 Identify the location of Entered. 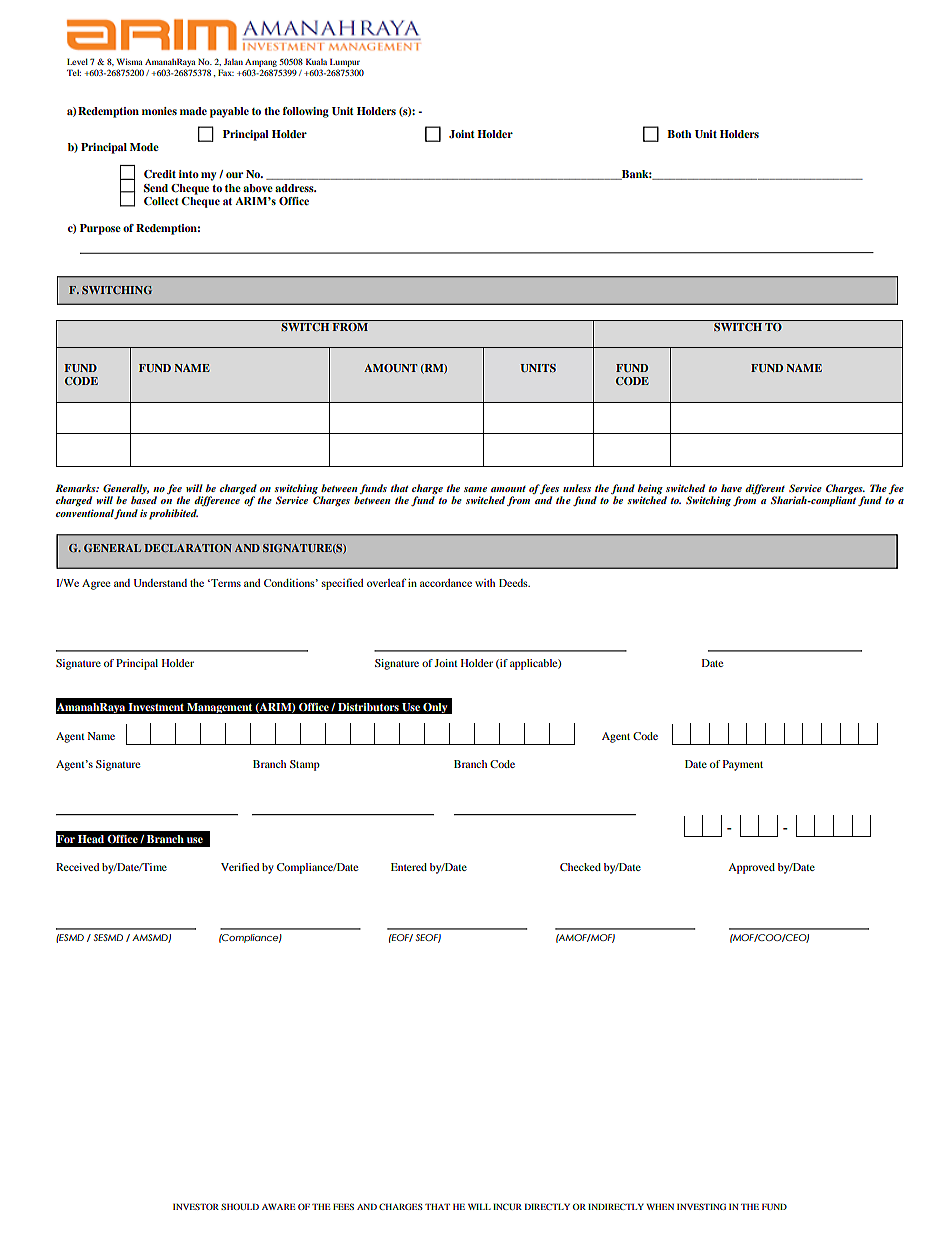
(409, 867).
